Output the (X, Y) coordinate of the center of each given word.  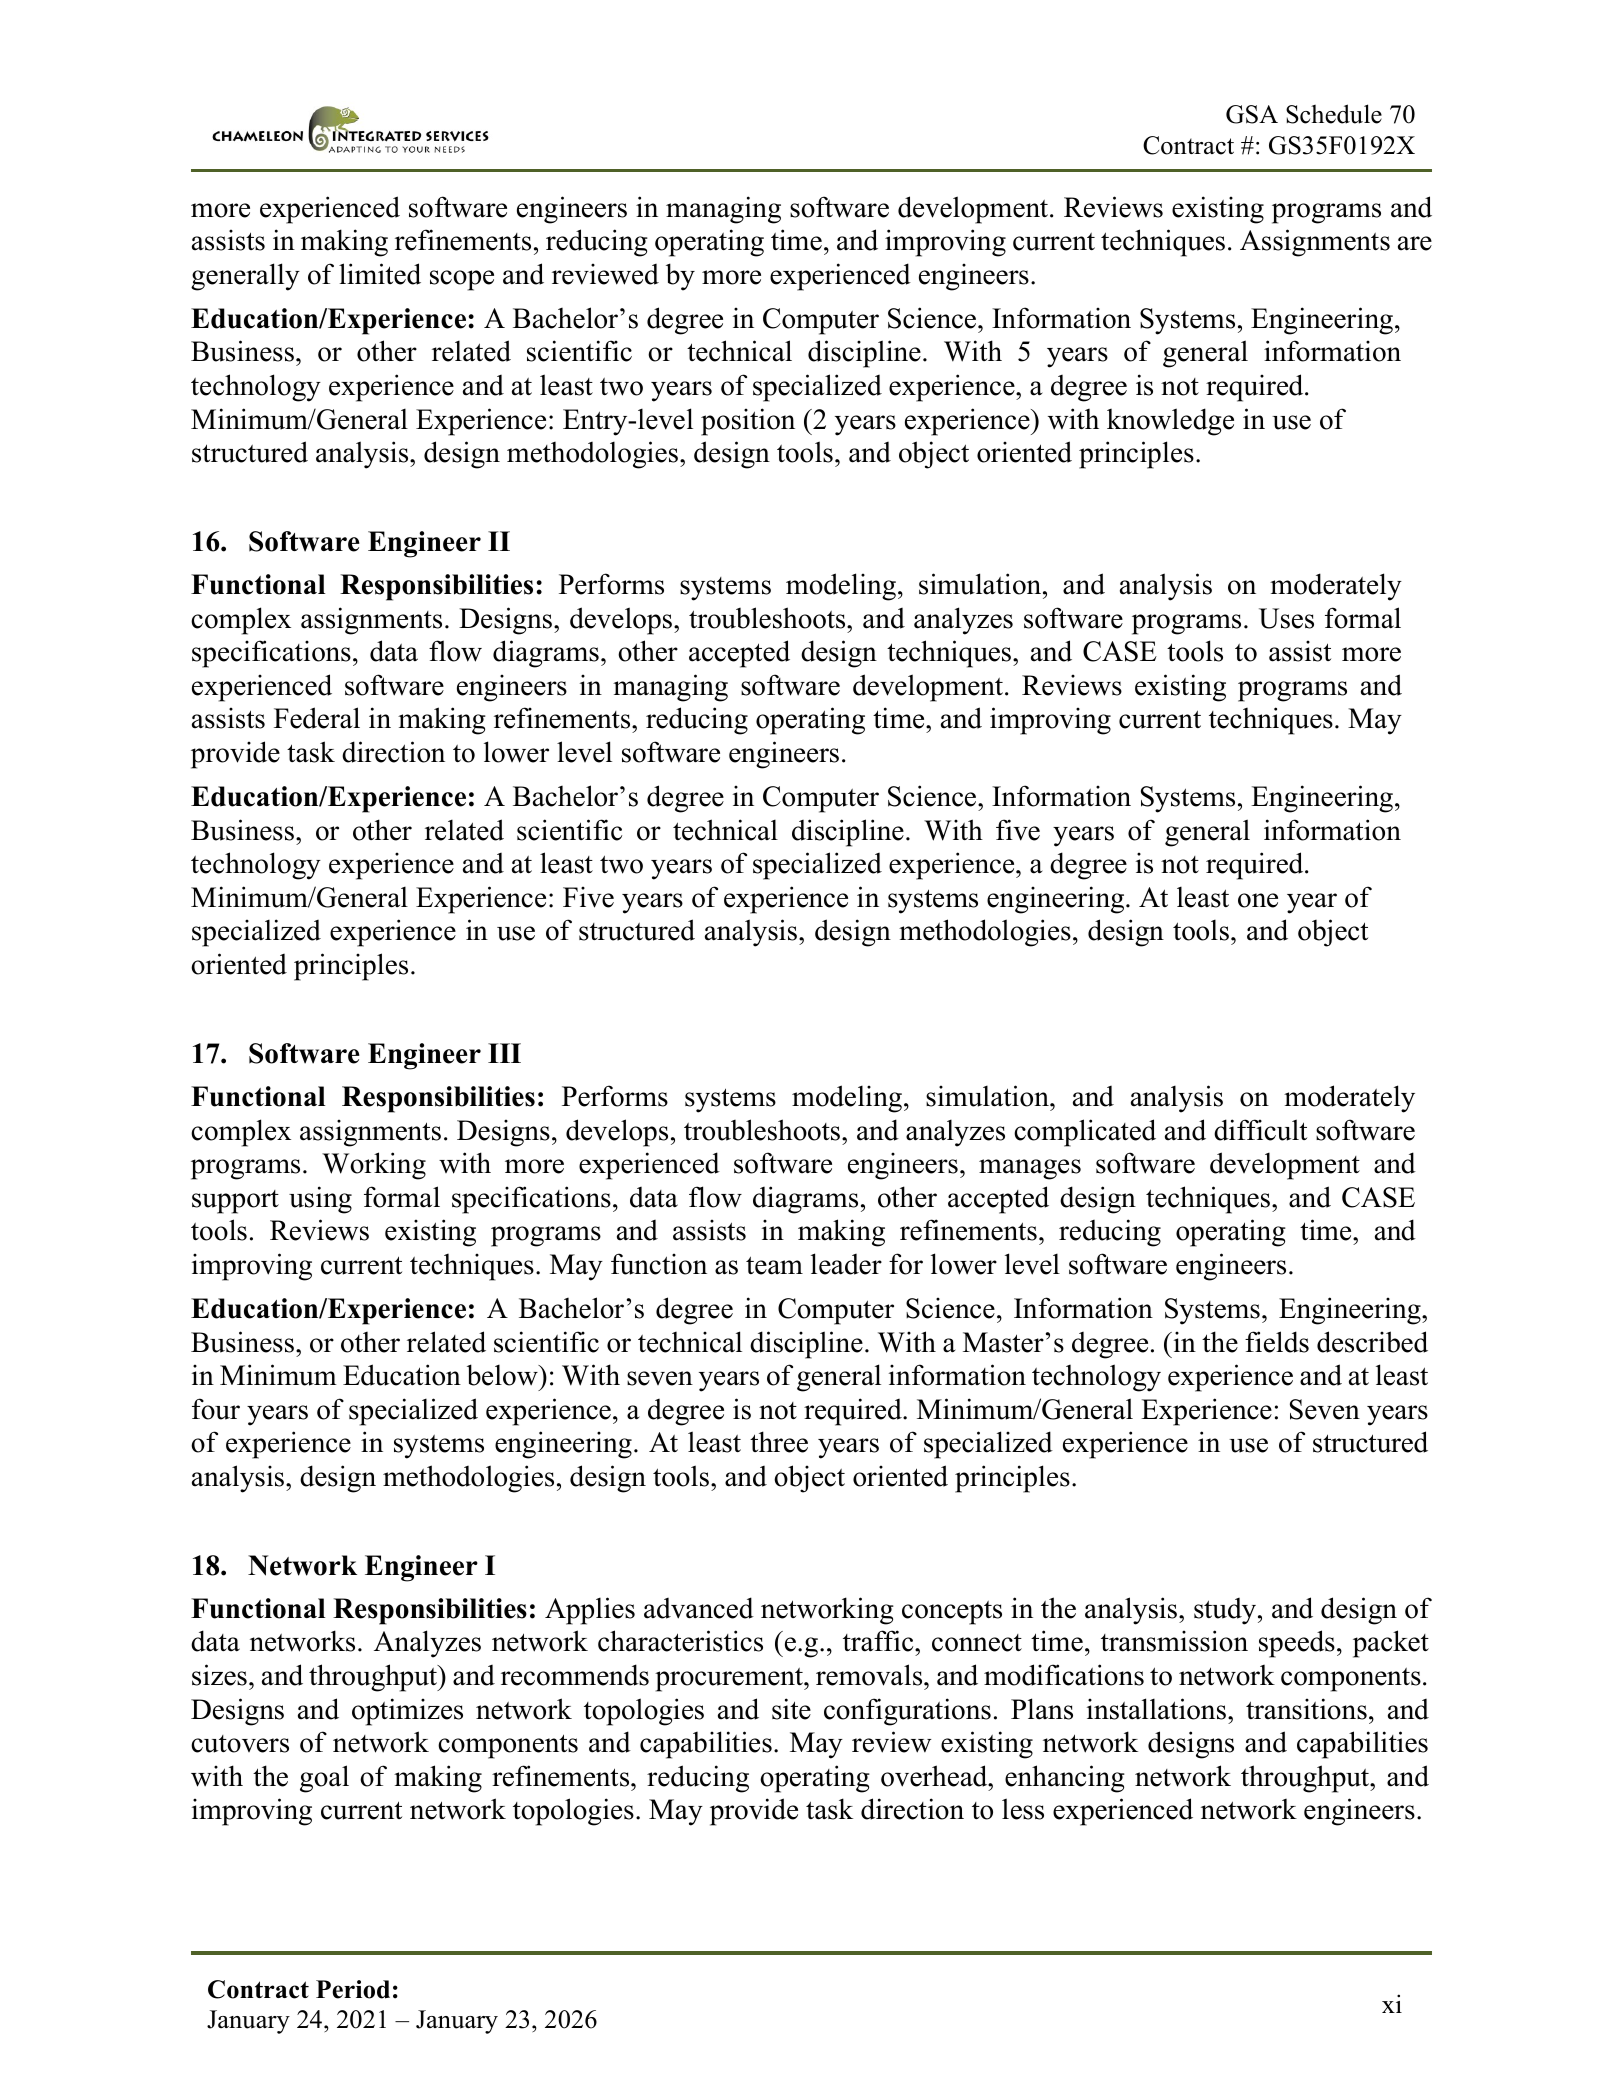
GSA (1252, 114)
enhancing (1065, 1779)
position (748, 422)
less (1023, 1809)
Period (353, 1989)
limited (380, 274)
